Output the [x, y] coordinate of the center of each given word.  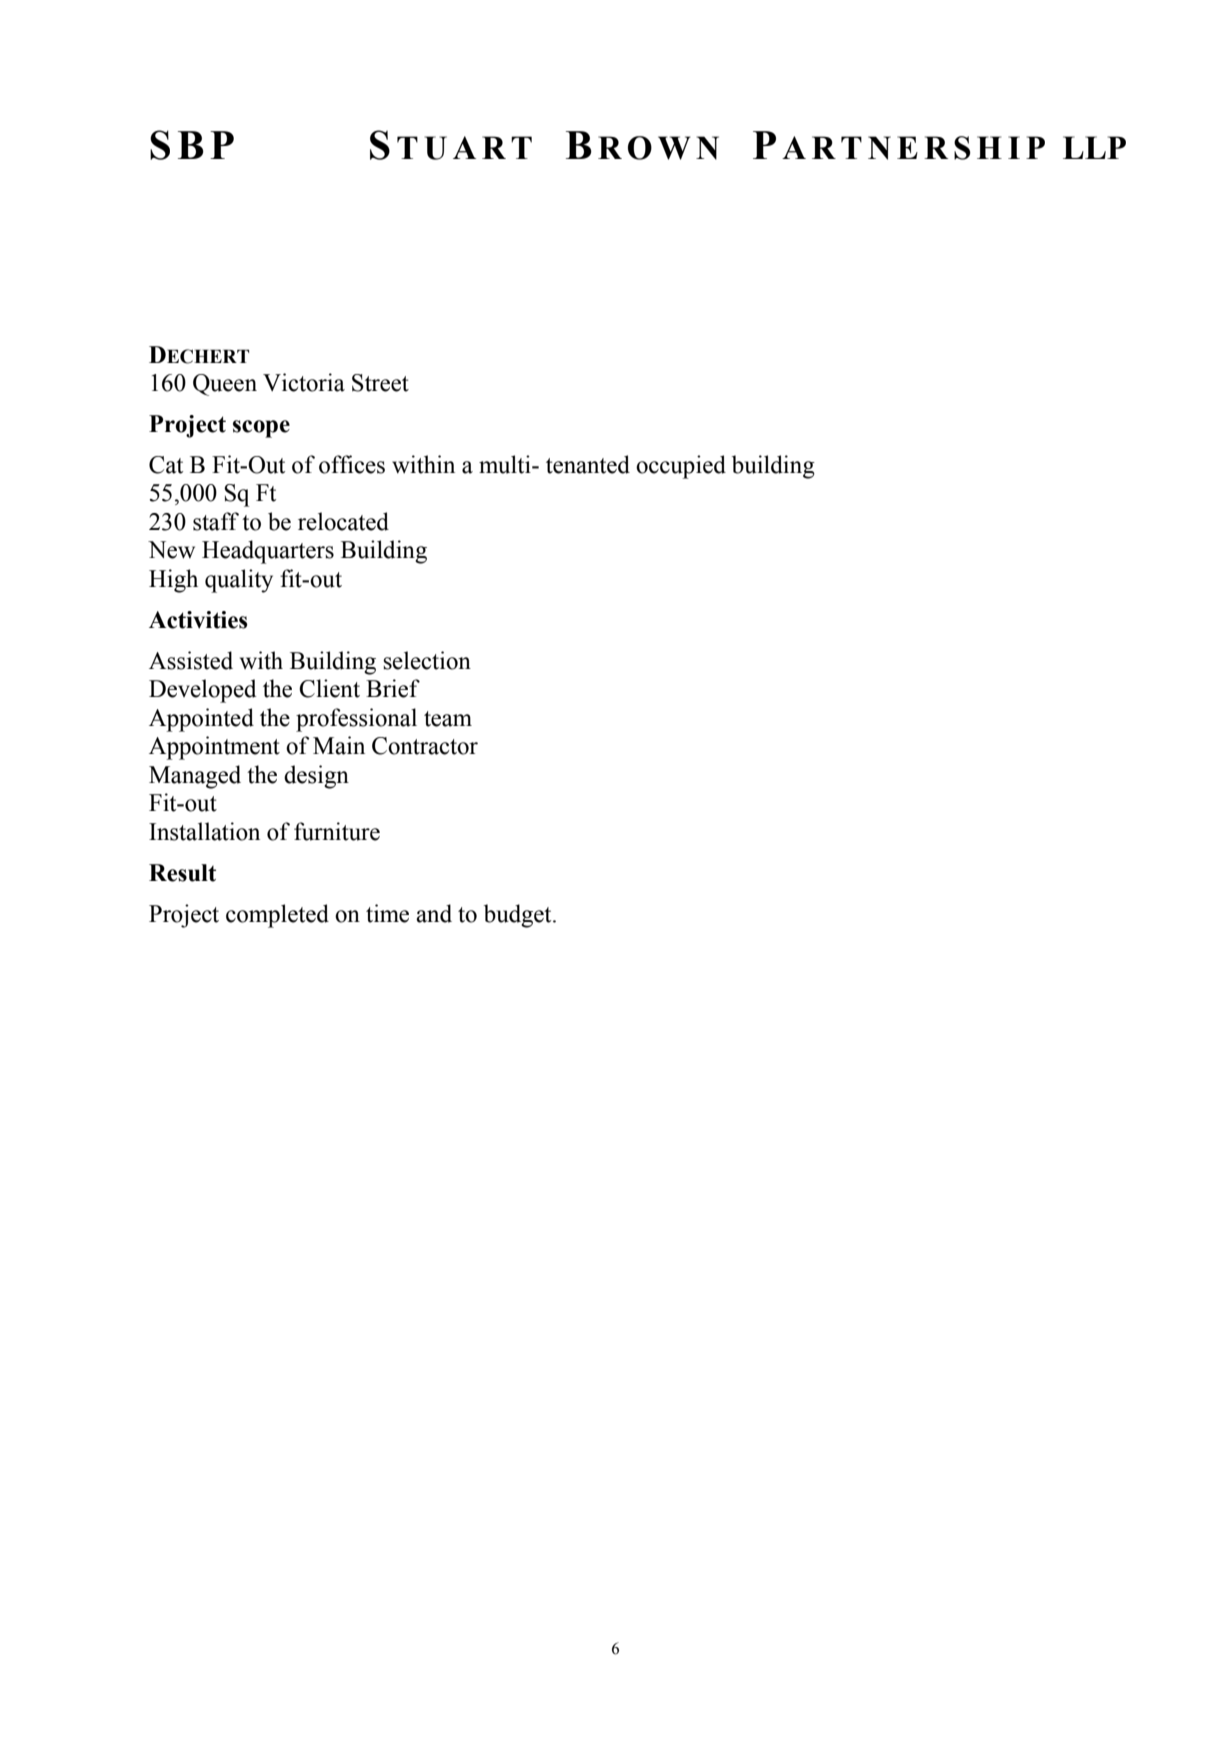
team [448, 719]
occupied [681, 467]
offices [352, 464]
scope [261, 429]
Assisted [191, 660]
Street [380, 383]
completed [277, 916]
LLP [1094, 147]
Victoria [304, 382]
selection [427, 660]
